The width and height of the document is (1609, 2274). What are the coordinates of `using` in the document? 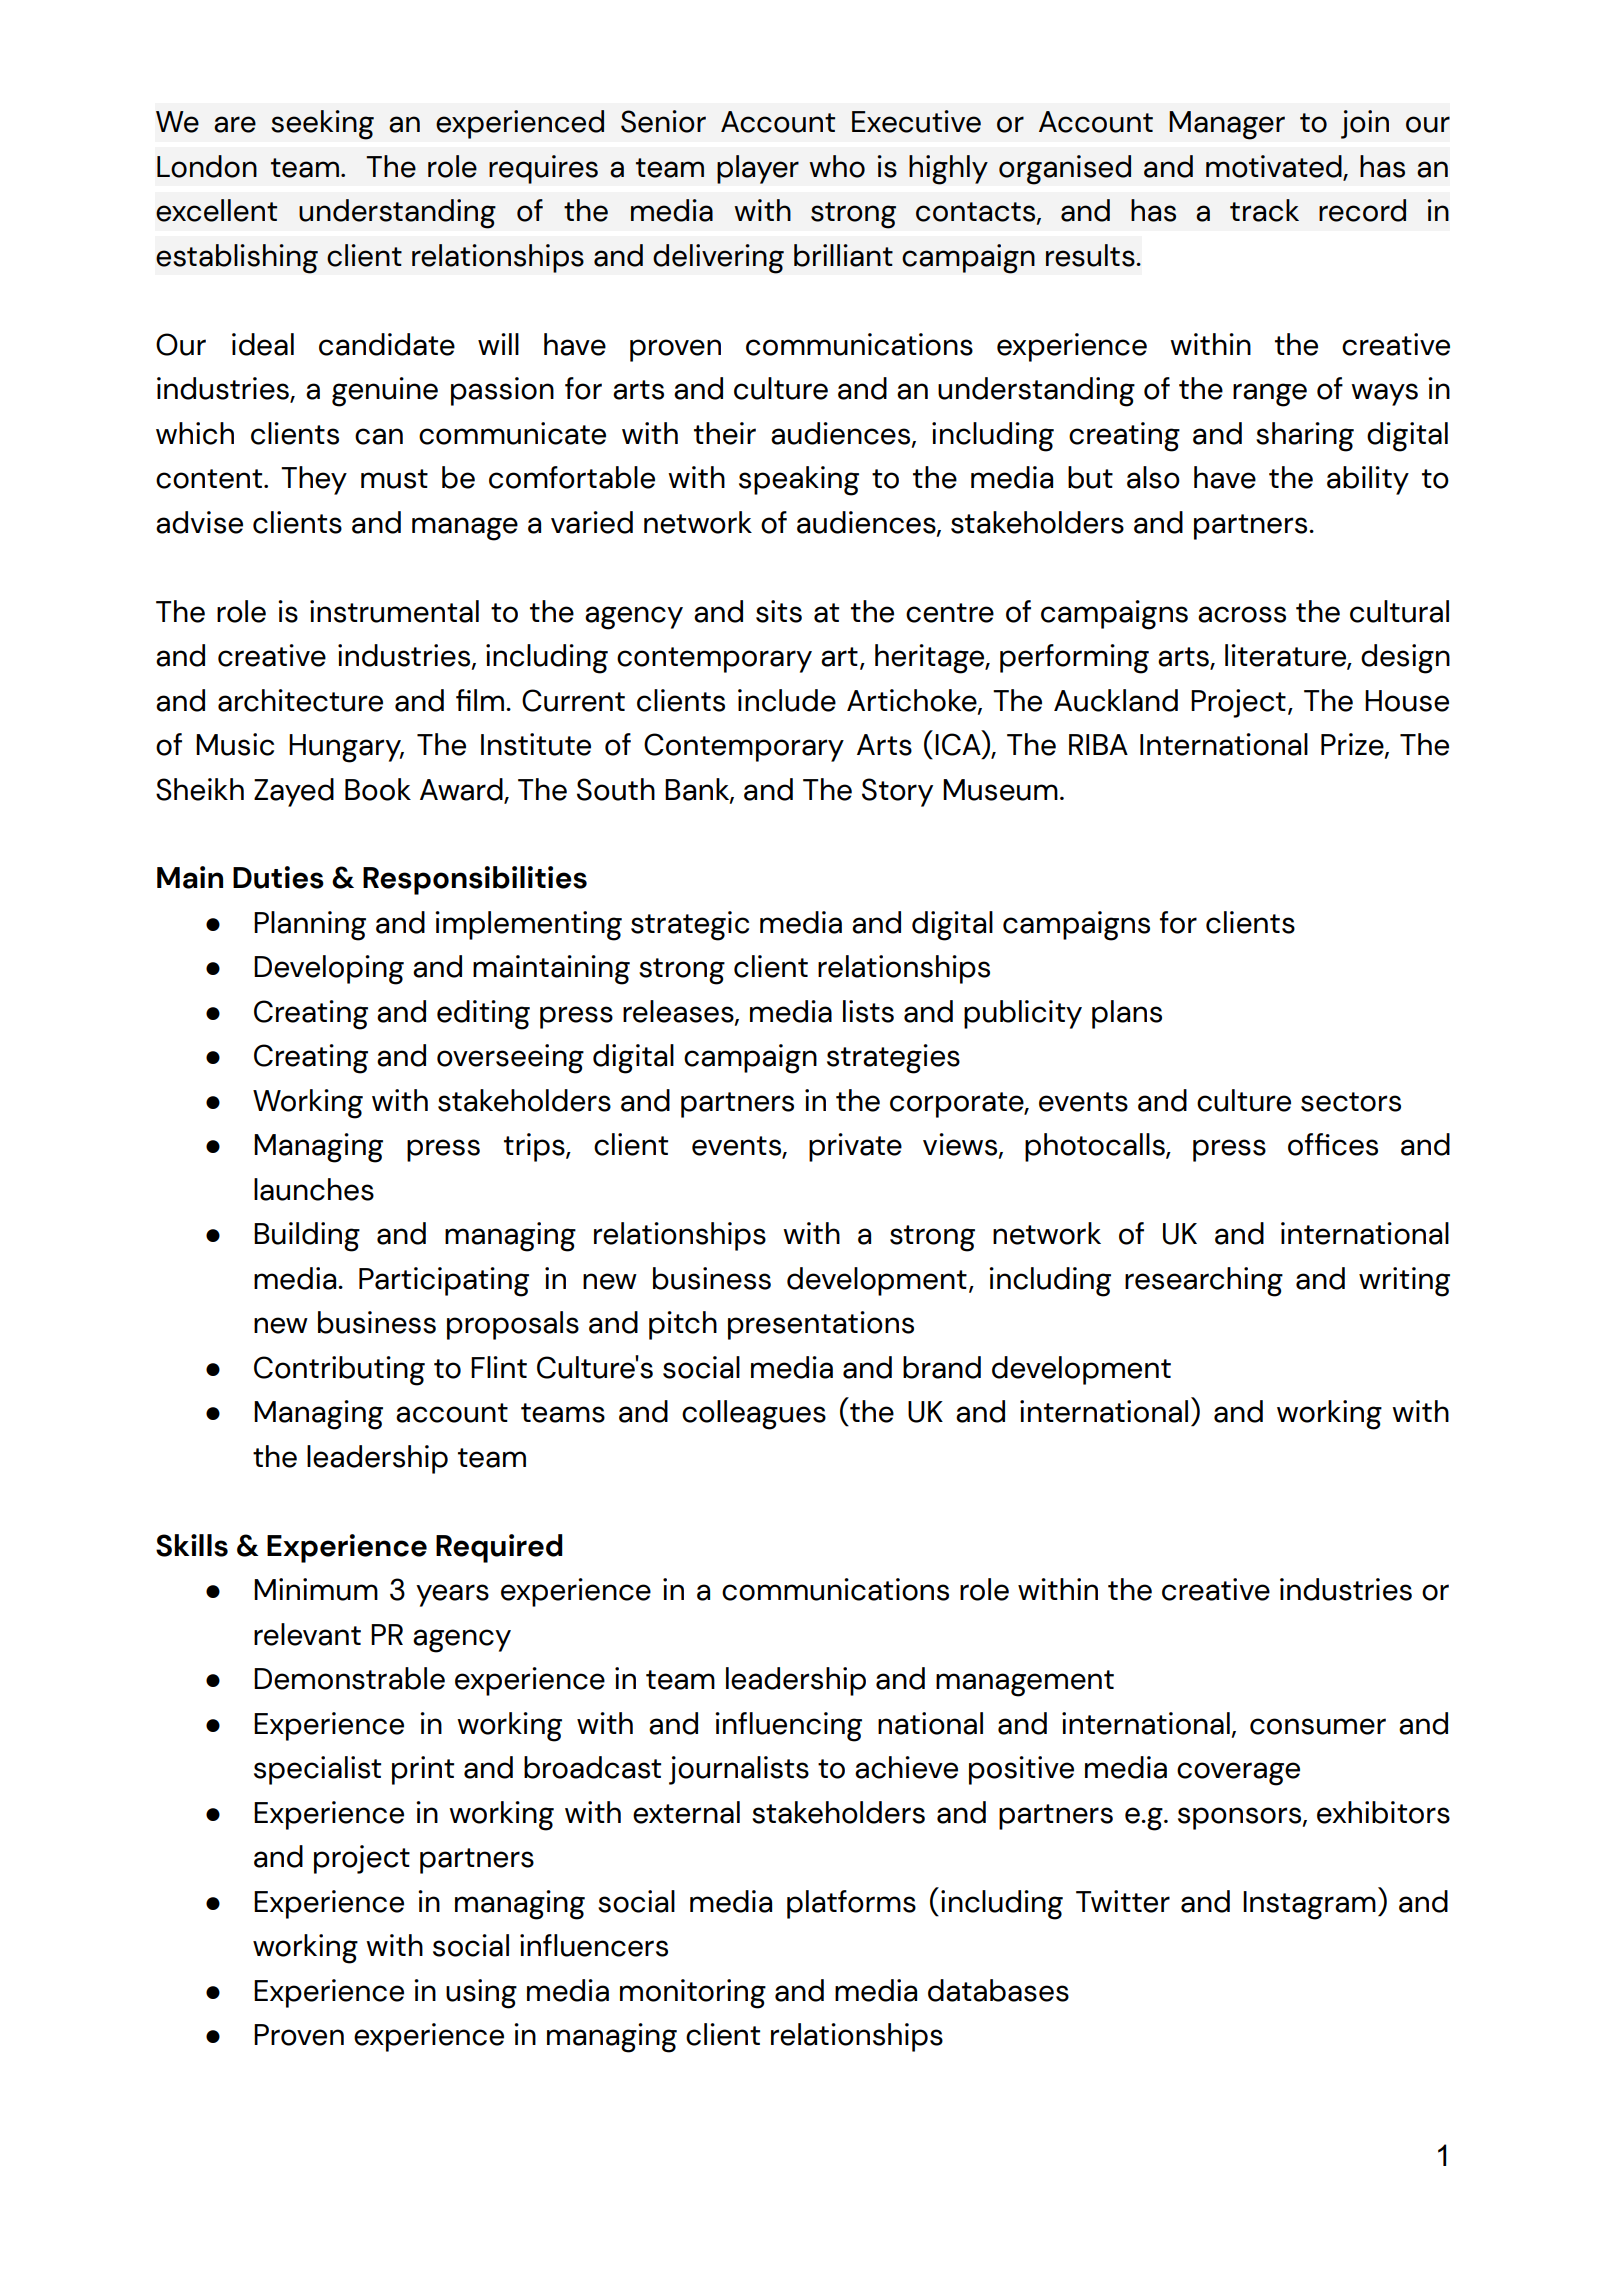 It's located at (481, 1994).
